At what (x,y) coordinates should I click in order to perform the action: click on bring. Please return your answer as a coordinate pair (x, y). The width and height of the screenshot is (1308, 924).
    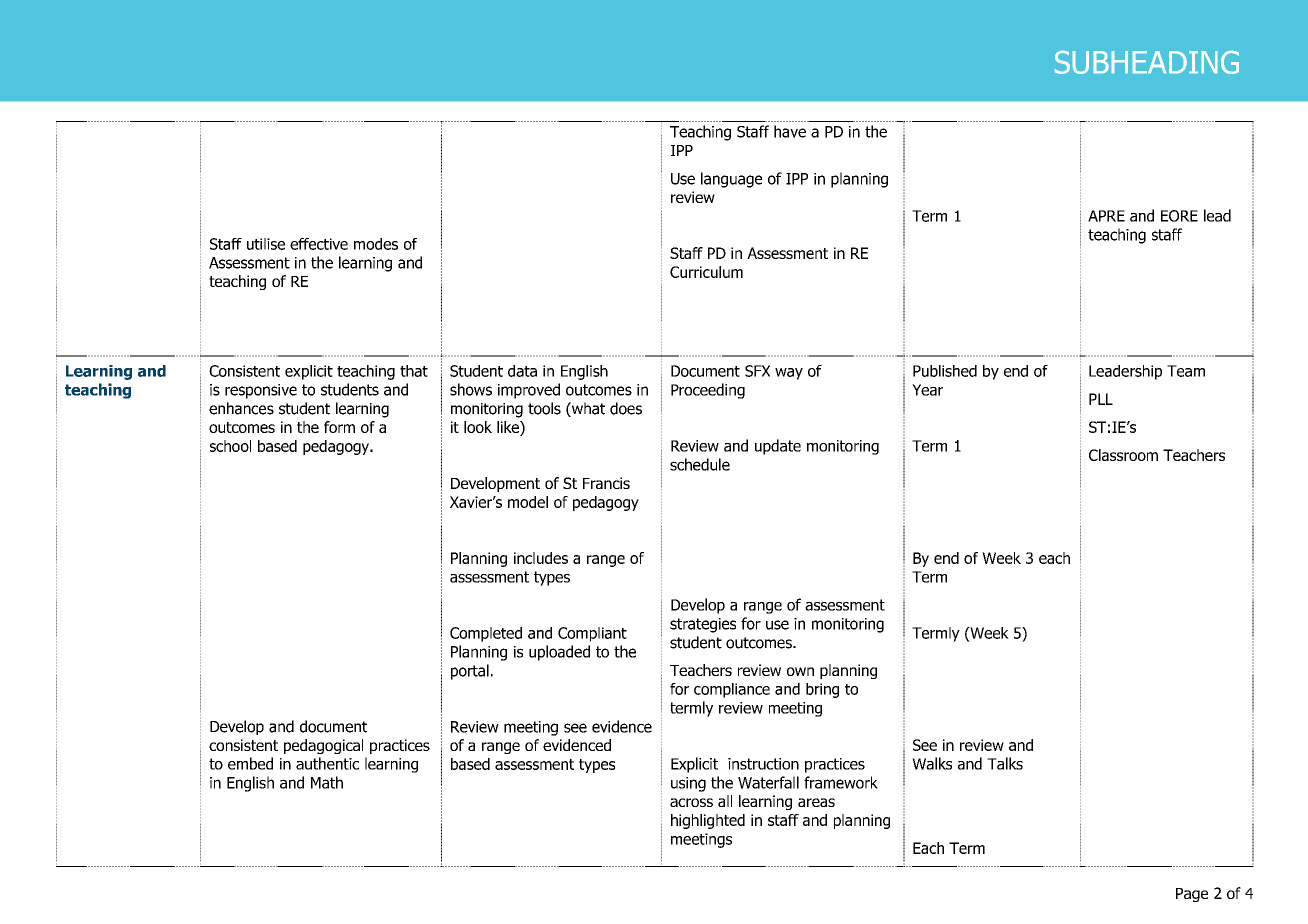
    Looking at the image, I should click on (822, 690).
